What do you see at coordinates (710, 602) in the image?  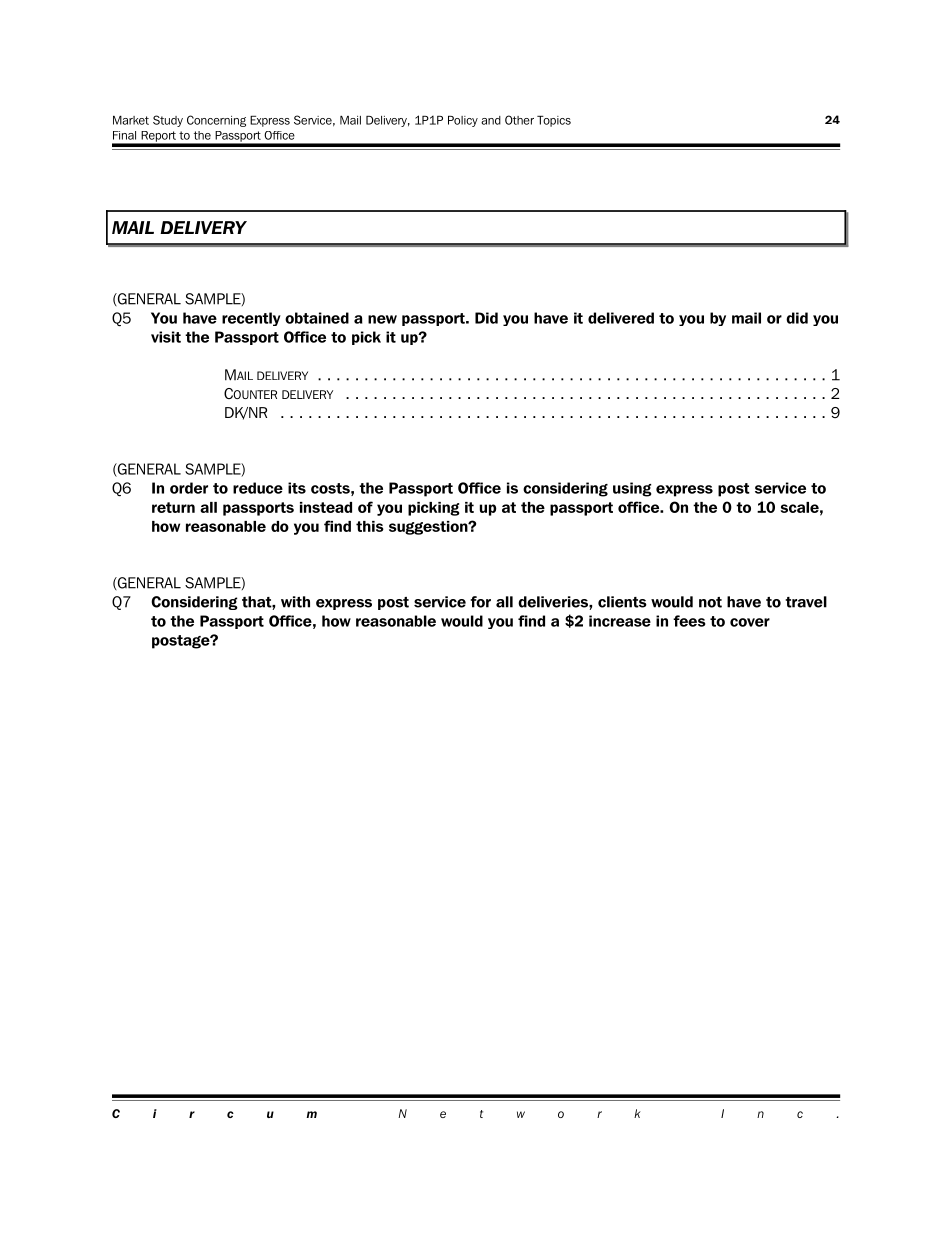 I see `not` at bounding box center [710, 602].
